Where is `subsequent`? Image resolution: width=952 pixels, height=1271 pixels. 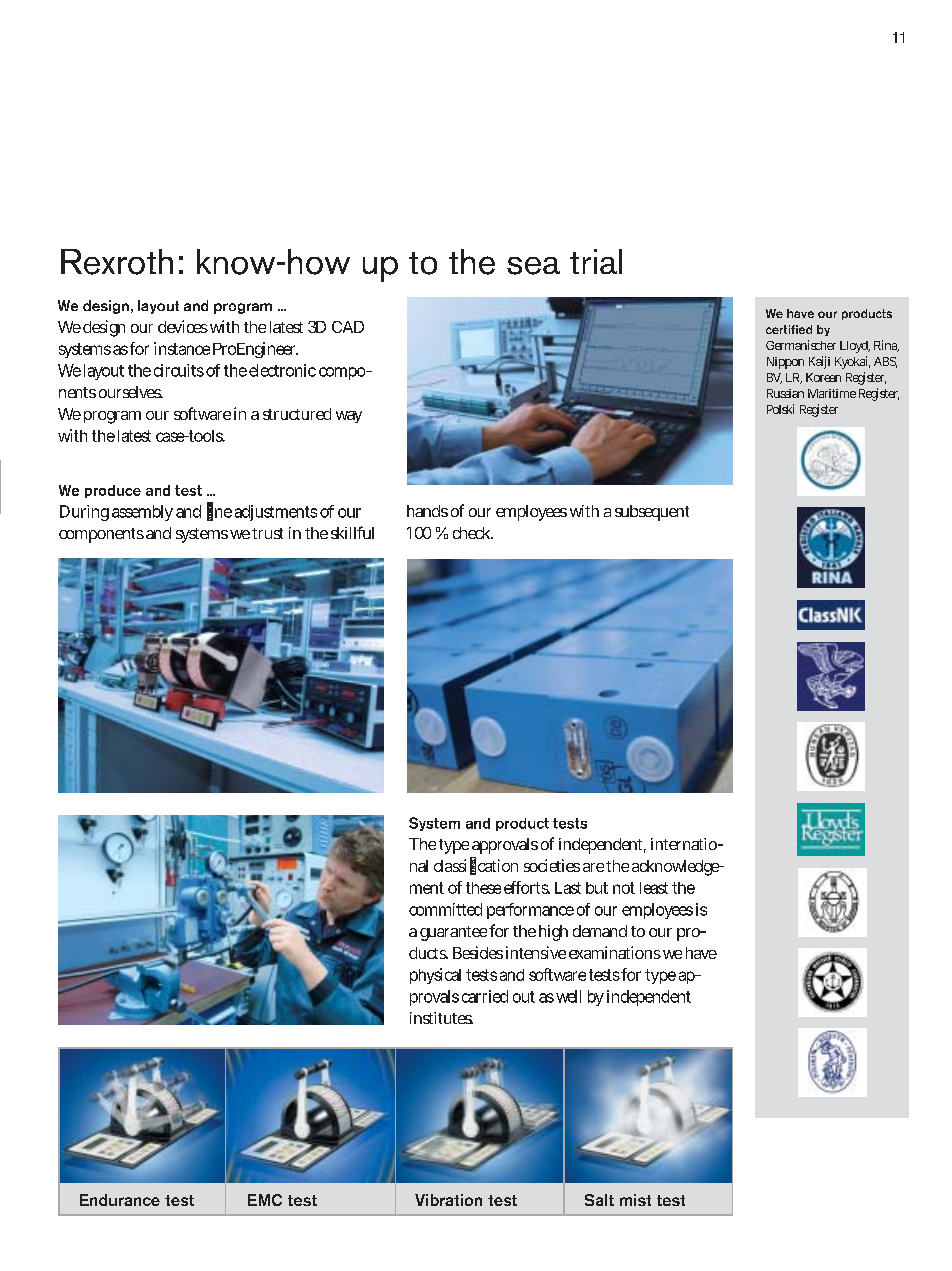
subsequent is located at coordinates (652, 513).
